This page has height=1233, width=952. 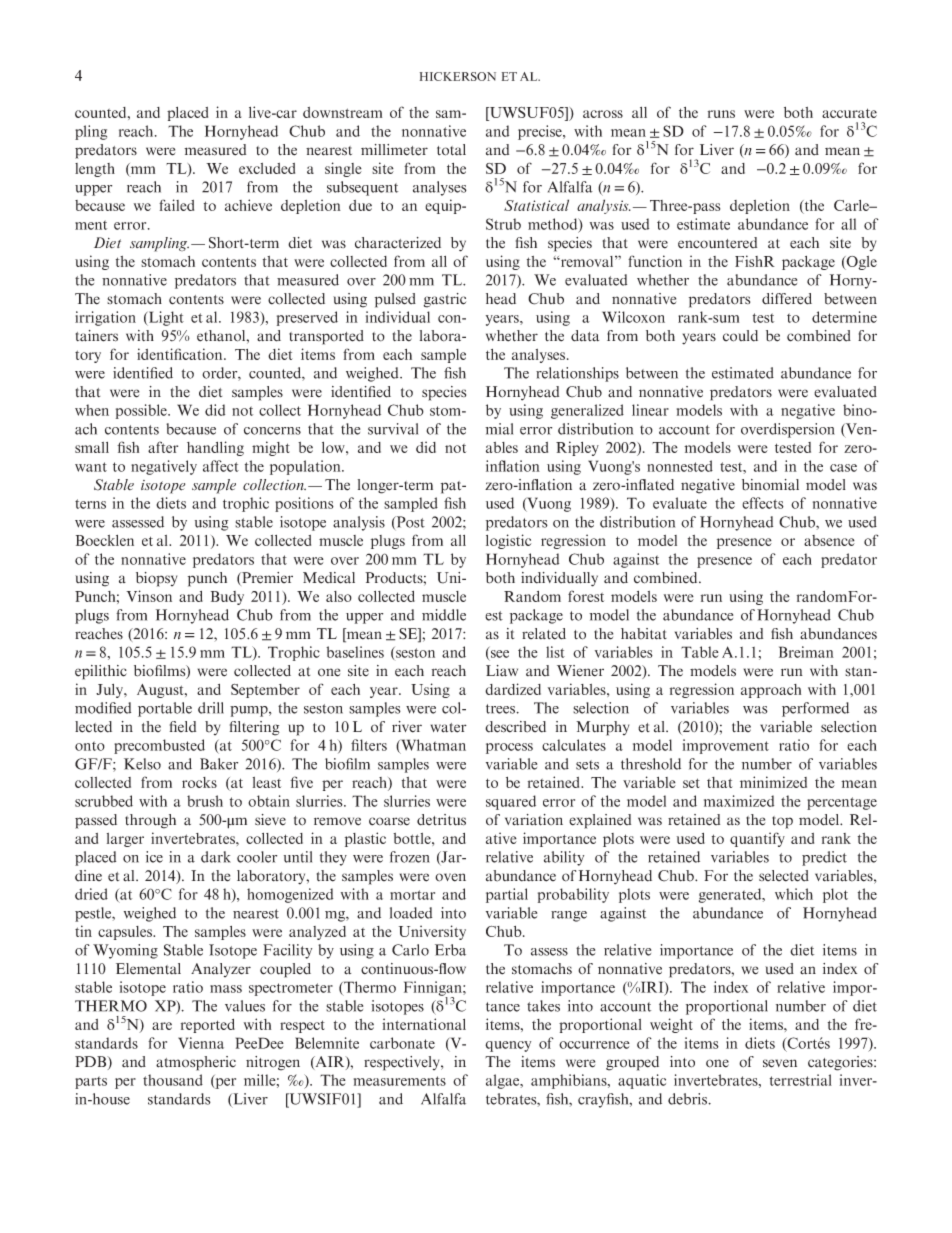 I want to click on minimized, so click(x=773, y=782).
